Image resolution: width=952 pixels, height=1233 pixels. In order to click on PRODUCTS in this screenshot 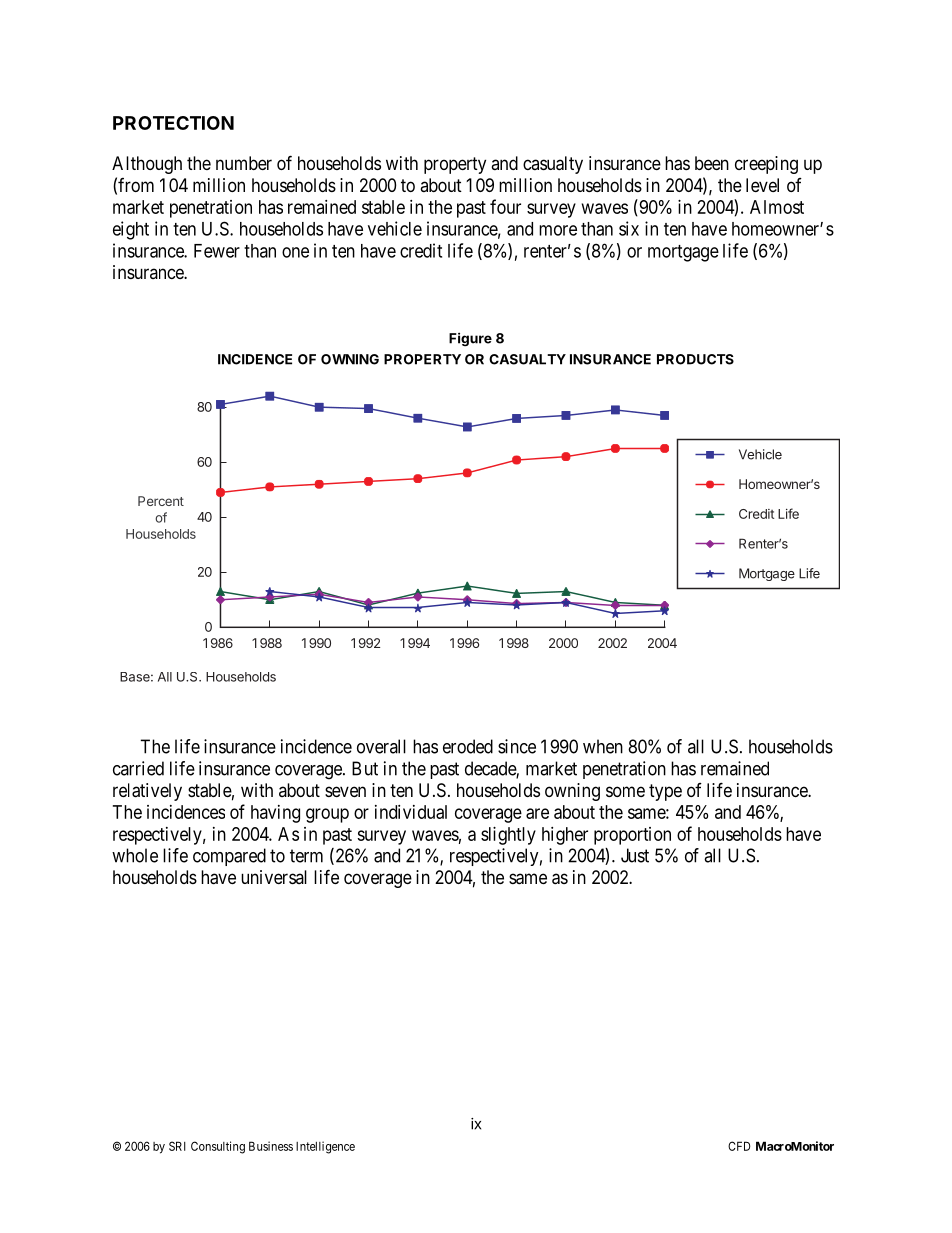, I will do `click(695, 359)`.
